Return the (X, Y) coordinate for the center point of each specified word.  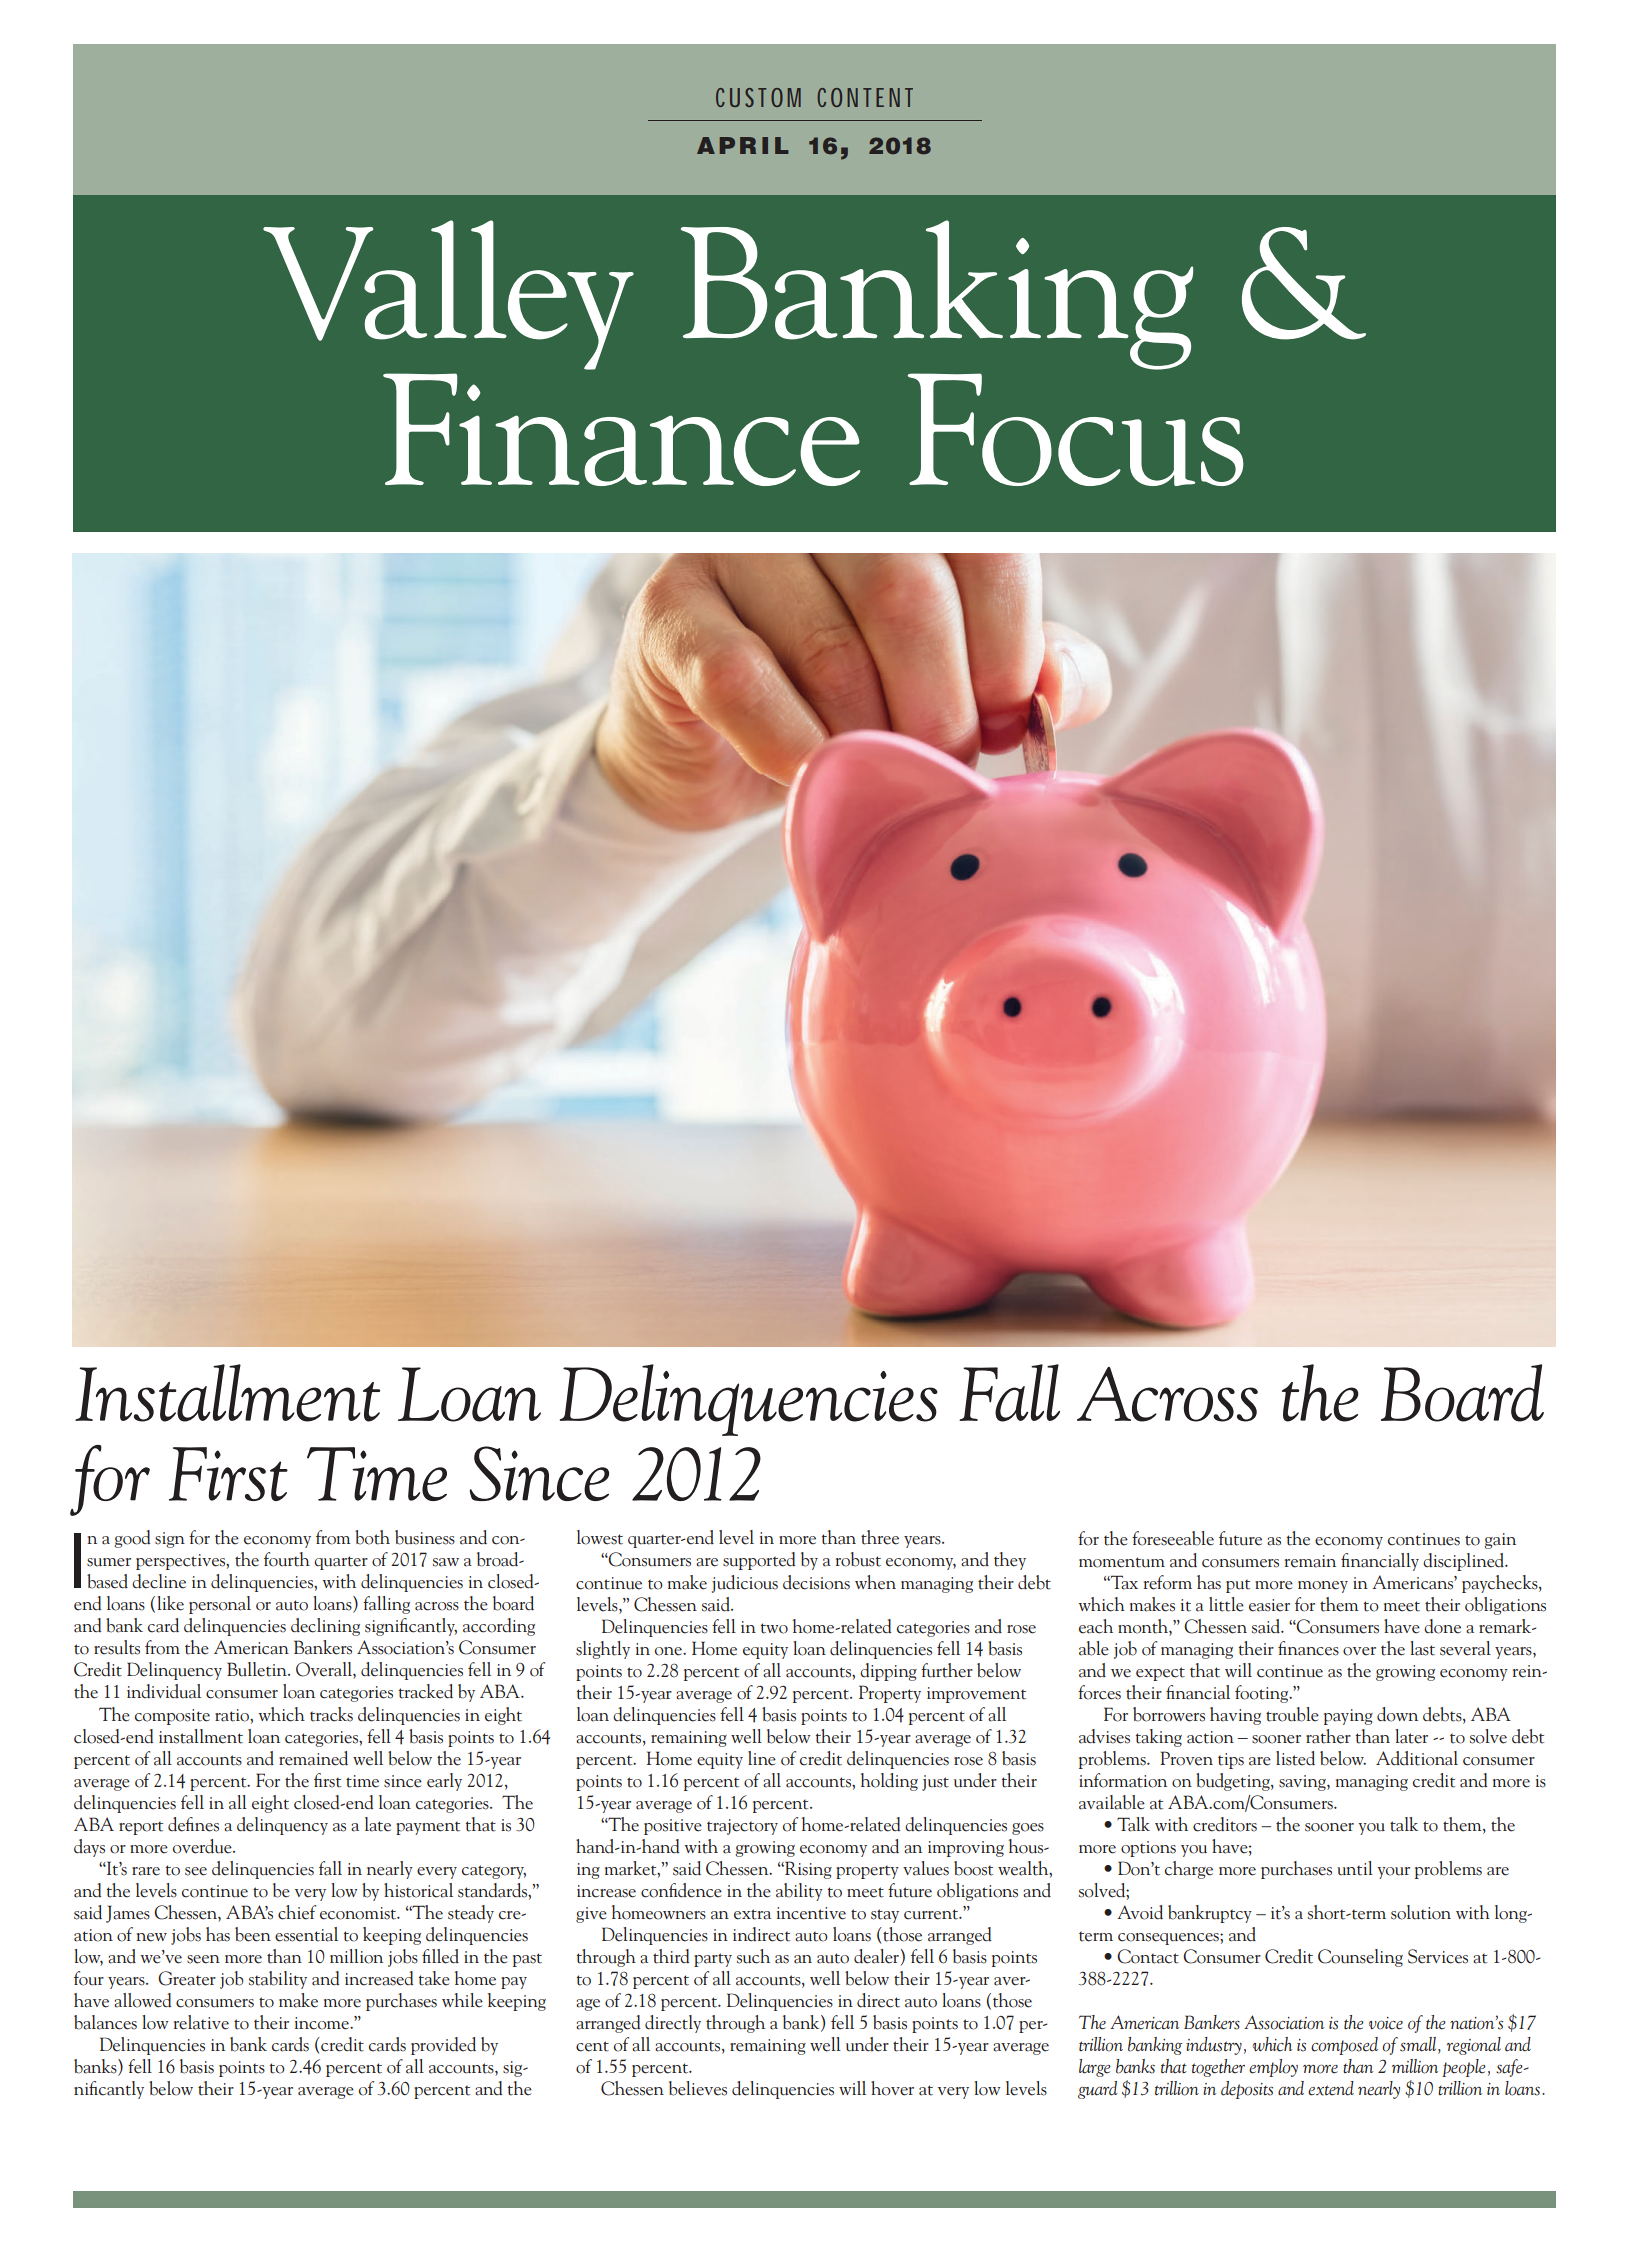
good (132, 1539)
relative (201, 2022)
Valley (448, 295)
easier (1269, 1605)
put (1238, 1586)
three (880, 1537)
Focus (1076, 429)
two (774, 1628)
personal (220, 1605)
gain (1500, 1541)
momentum (1122, 1562)
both (372, 1537)
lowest (600, 1537)
